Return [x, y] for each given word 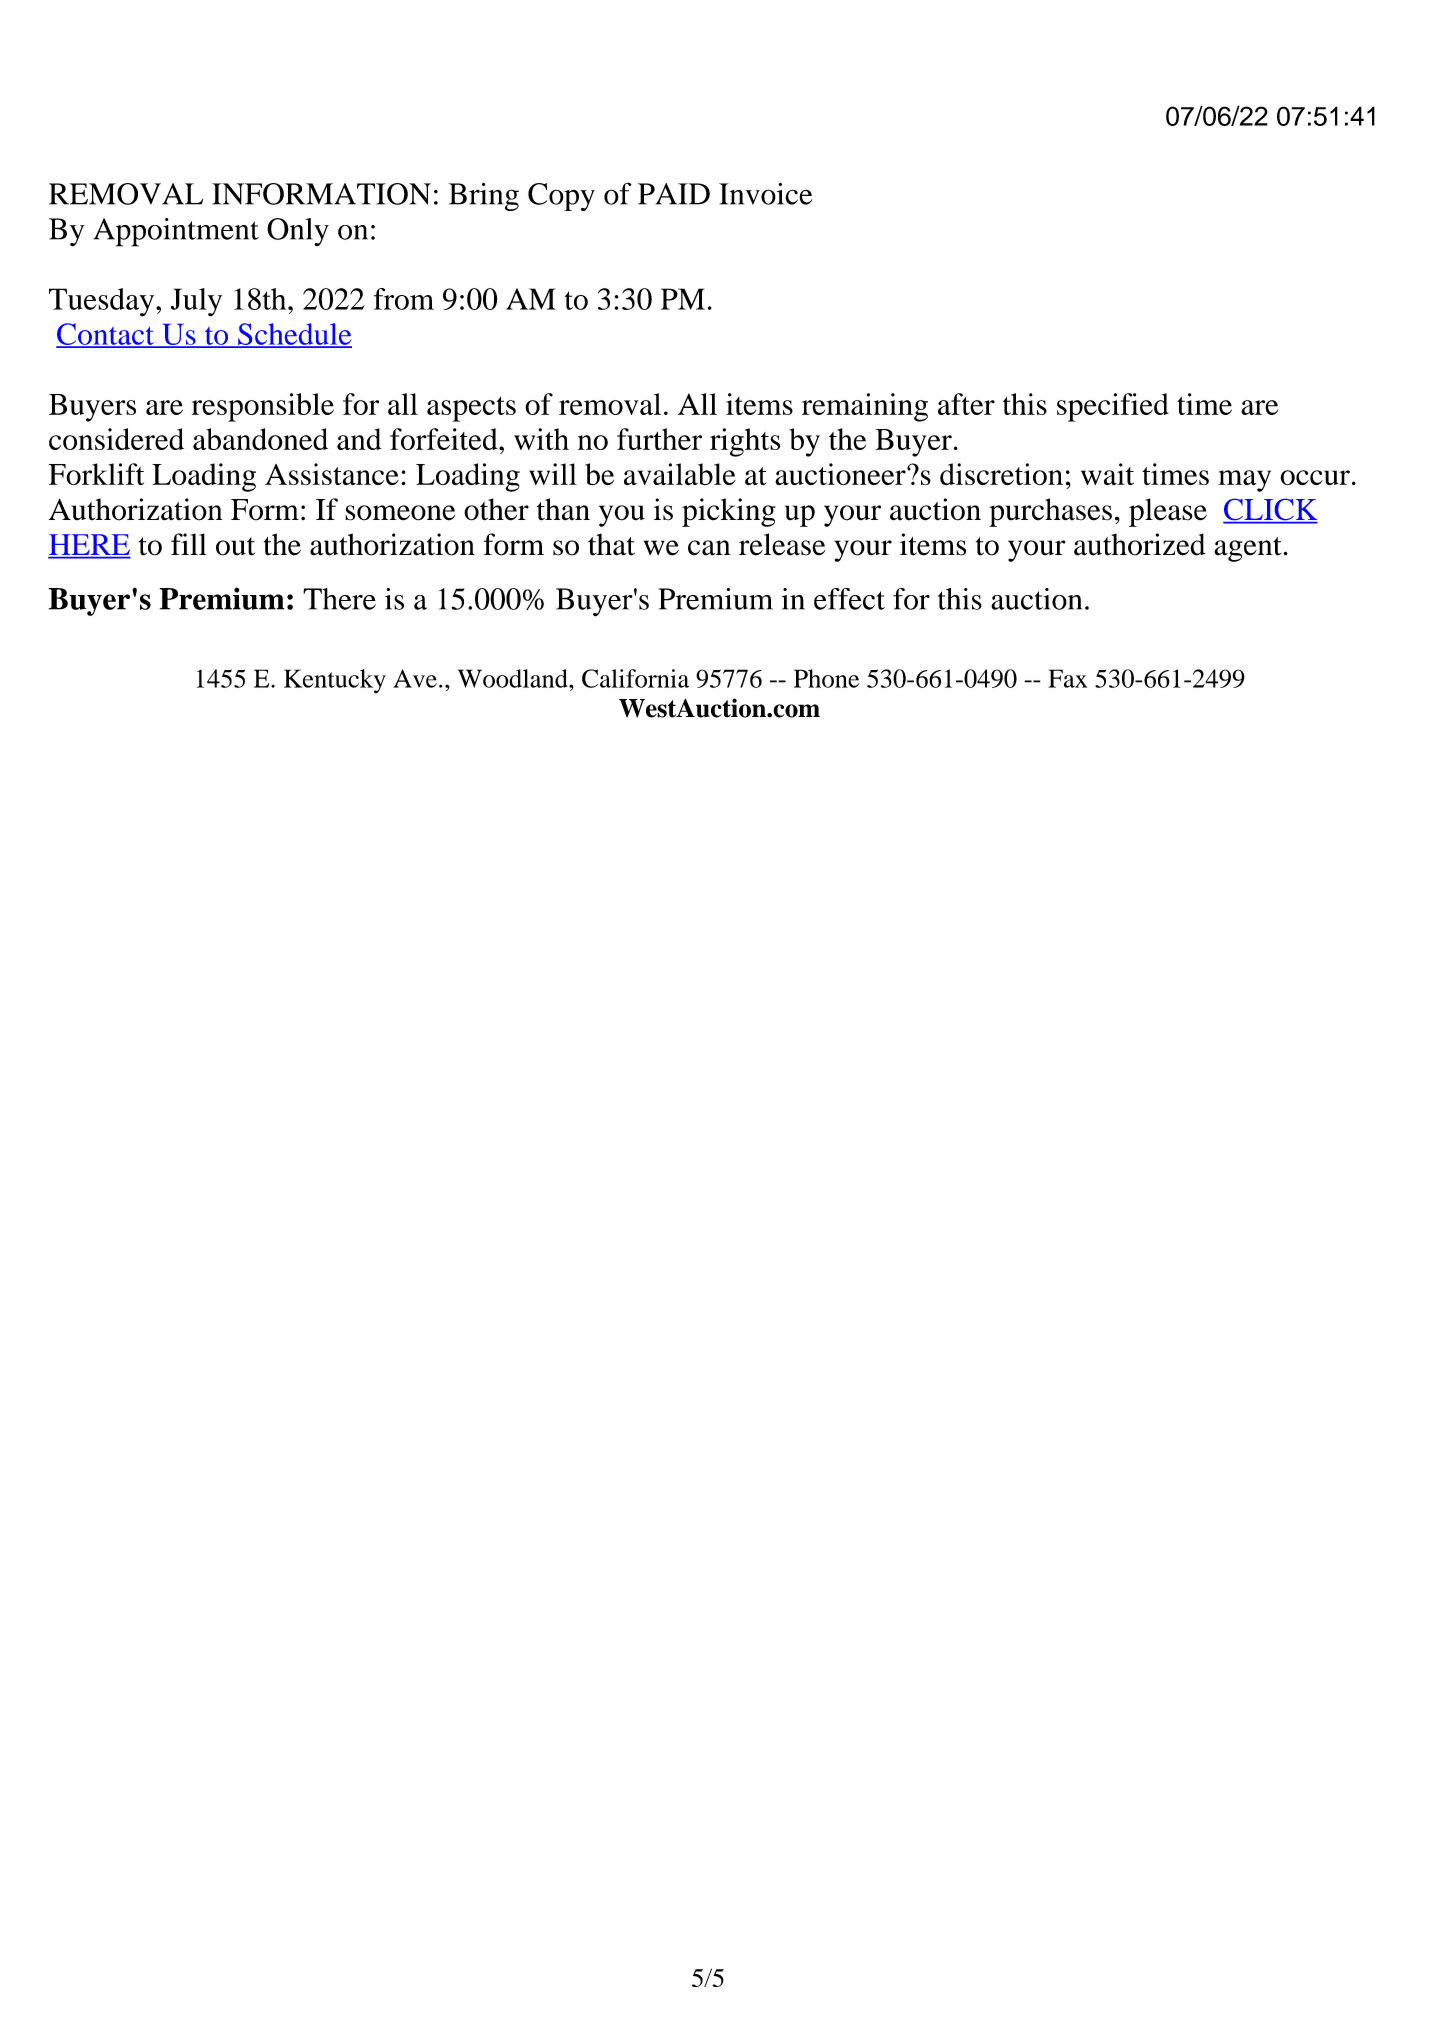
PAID [674, 194]
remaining [865, 407]
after [966, 404]
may [1244, 481]
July [196, 302]
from [404, 299]
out [235, 546]
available [680, 474]
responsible [263, 407]
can [709, 548]
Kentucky [335, 681]
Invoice [765, 194]
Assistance [332, 474]
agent [1247, 549]
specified [1113, 407]
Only [298, 232]
